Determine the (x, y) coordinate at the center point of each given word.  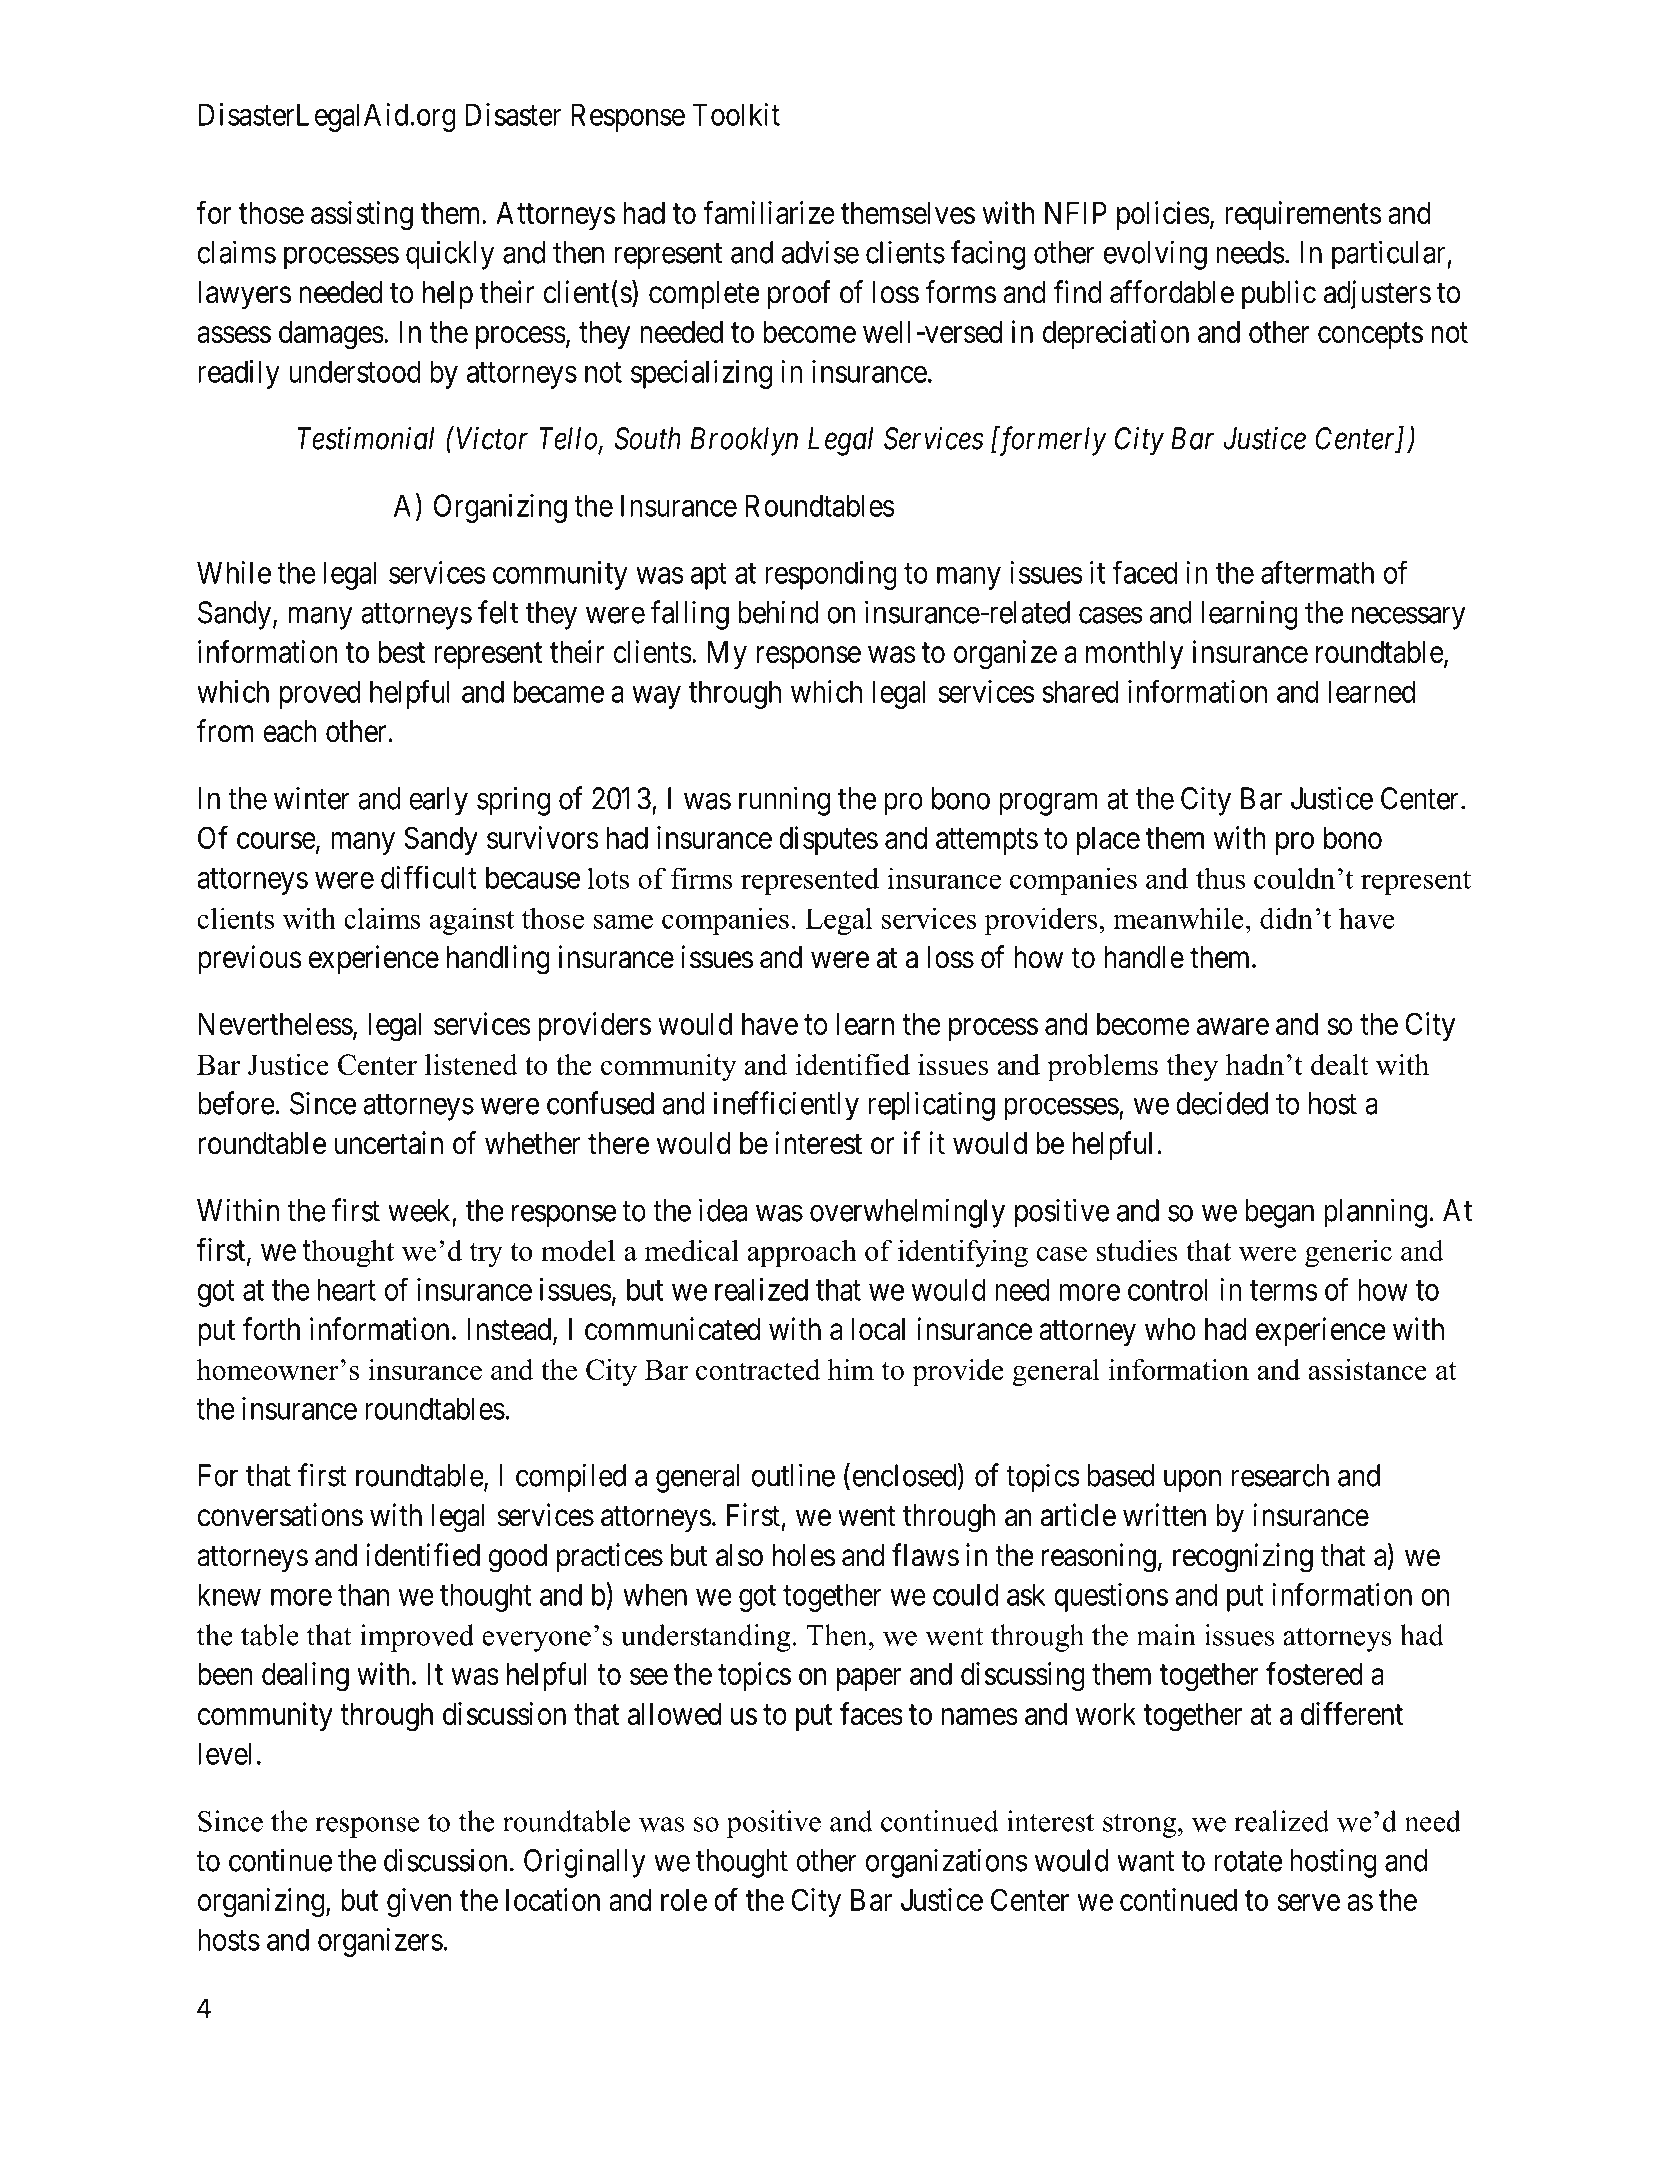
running (784, 801)
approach (802, 1253)
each (290, 731)
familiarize (769, 212)
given (419, 1902)
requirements (1303, 215)
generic (1348, 1254)
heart (347, 1289)
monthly (1134, 655)
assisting (362, 216)
